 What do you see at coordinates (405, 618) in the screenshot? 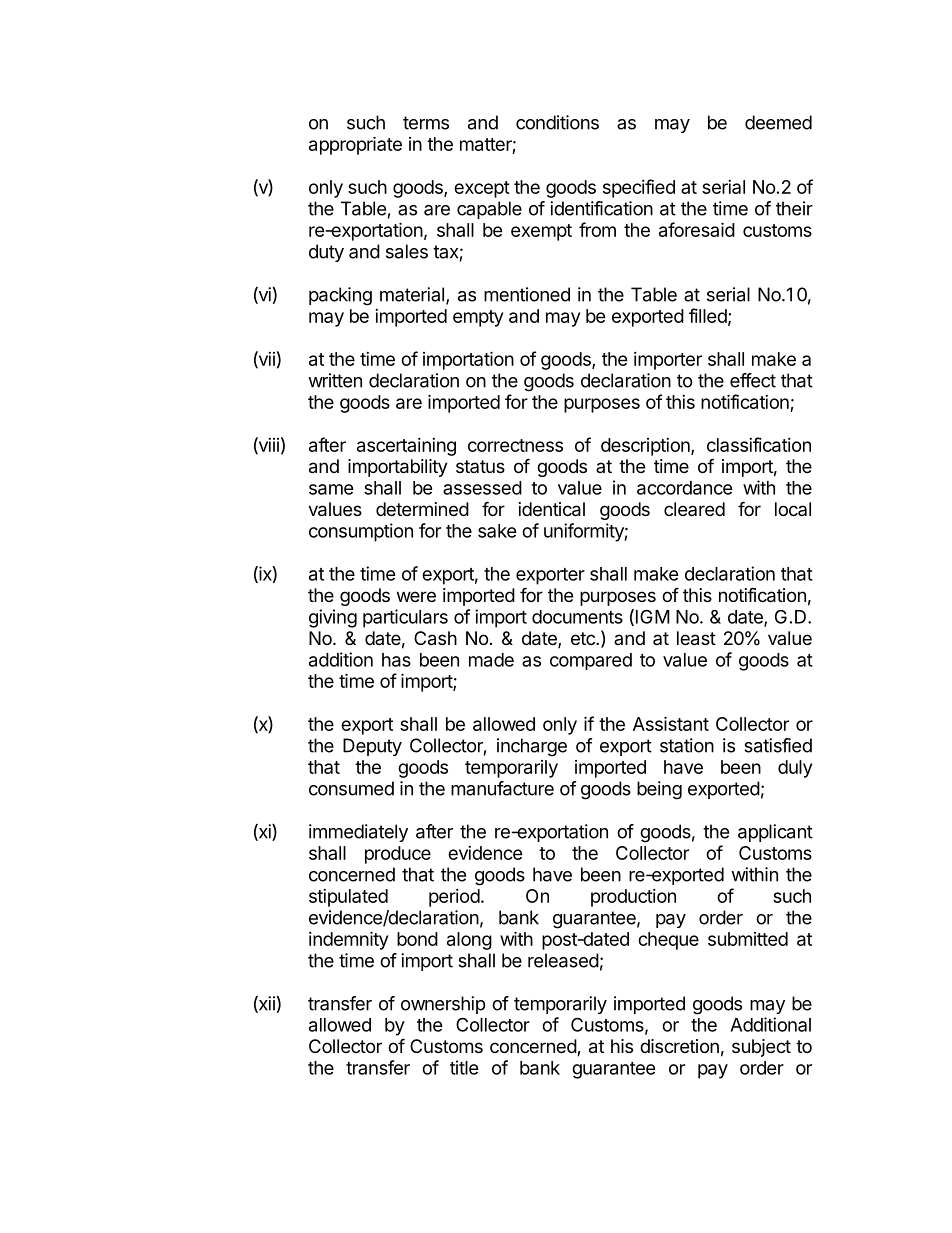
I see `particulars` at bounding box center [405, 618].
